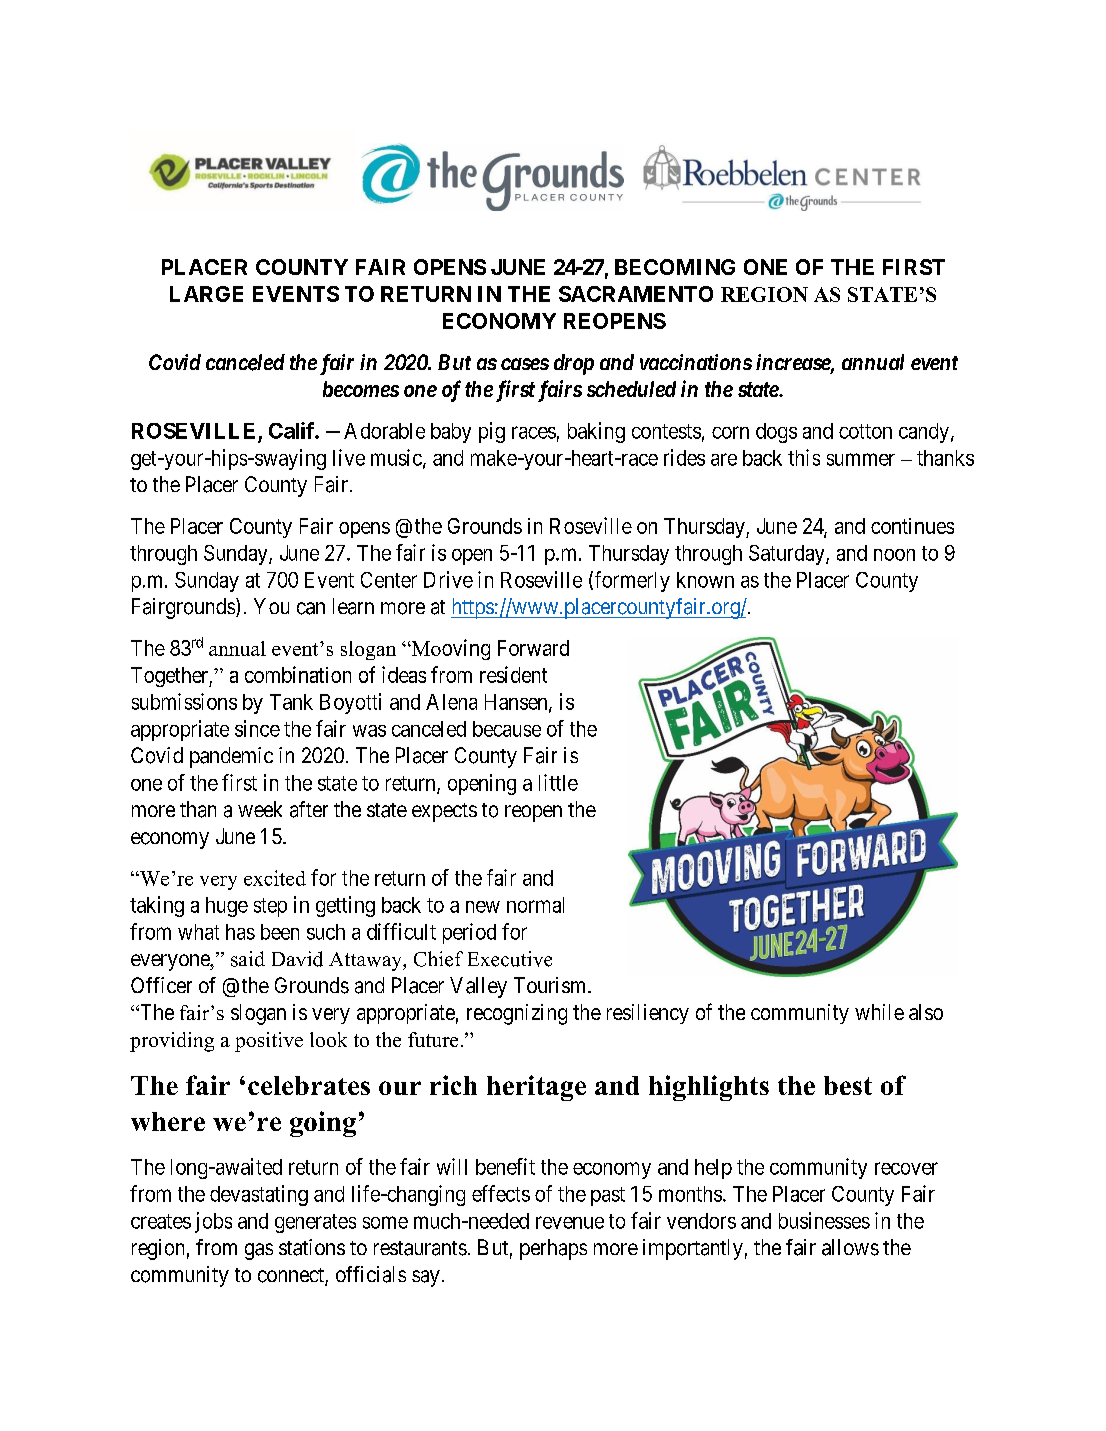 The image size is (1106, 1431). I want to click on learn, so click(353, 606).
